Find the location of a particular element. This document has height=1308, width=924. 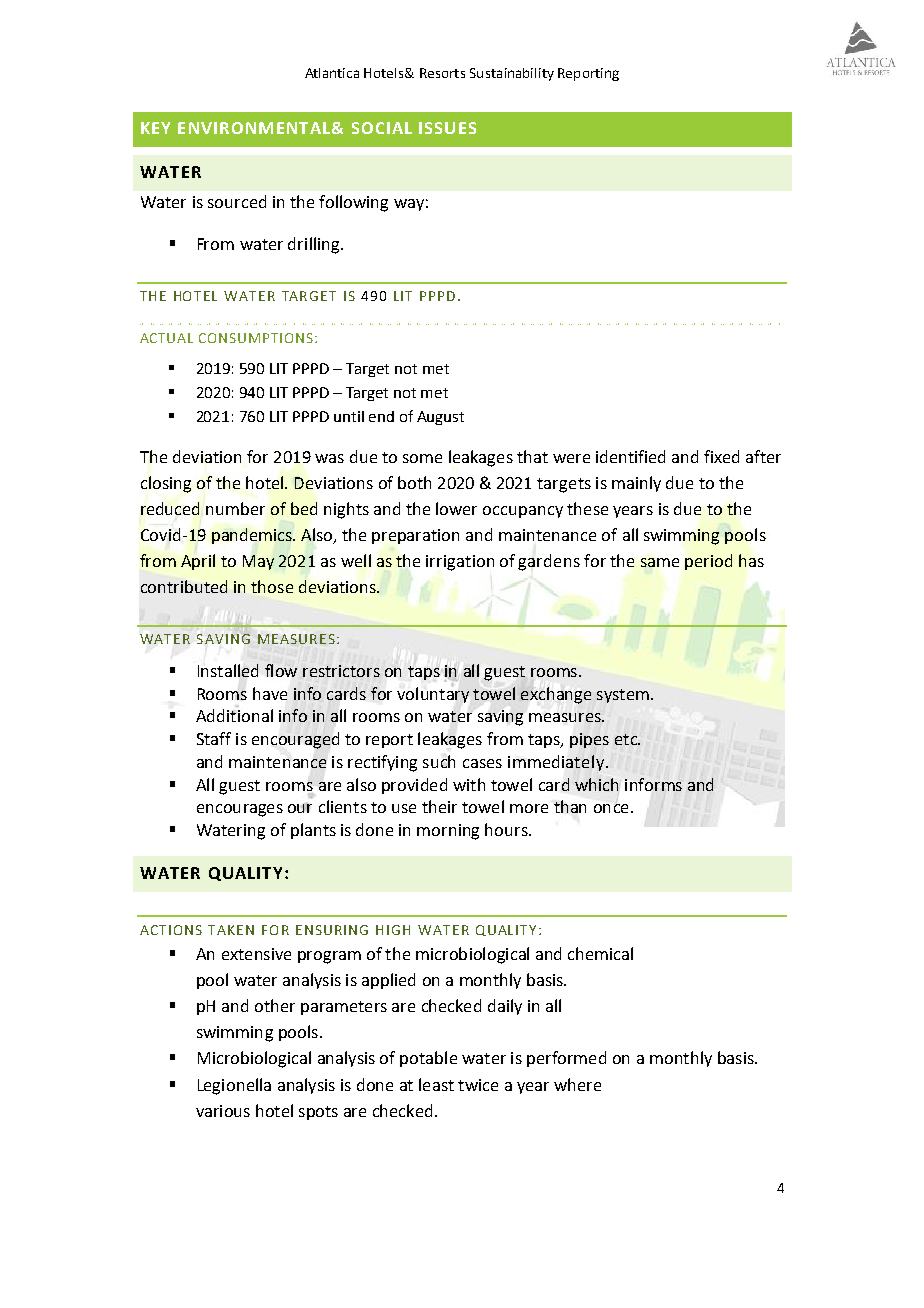

Sustainability is located at coordinates (512, 74).
